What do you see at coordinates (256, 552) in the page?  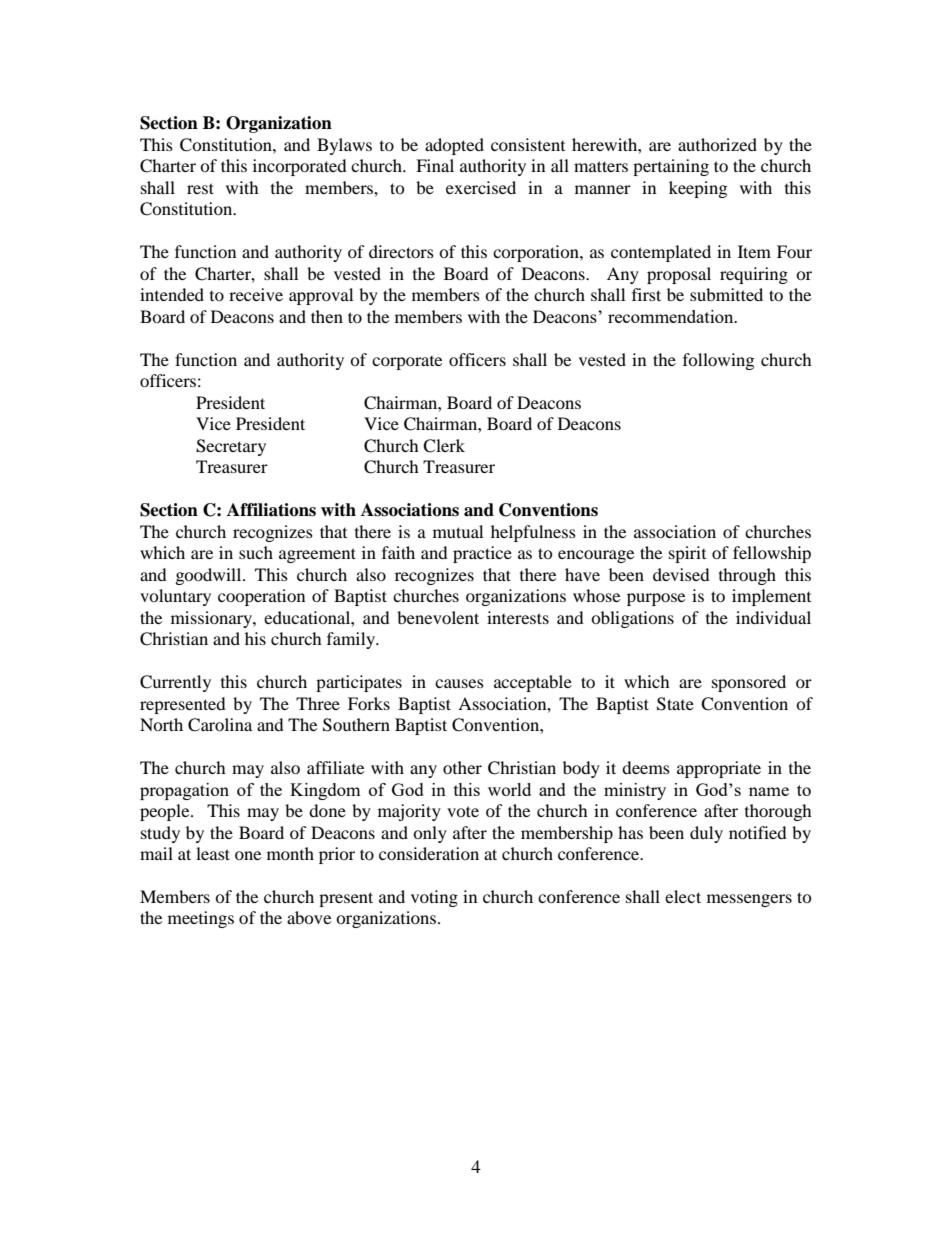 I see `such` at bounding box center [256, 552].
